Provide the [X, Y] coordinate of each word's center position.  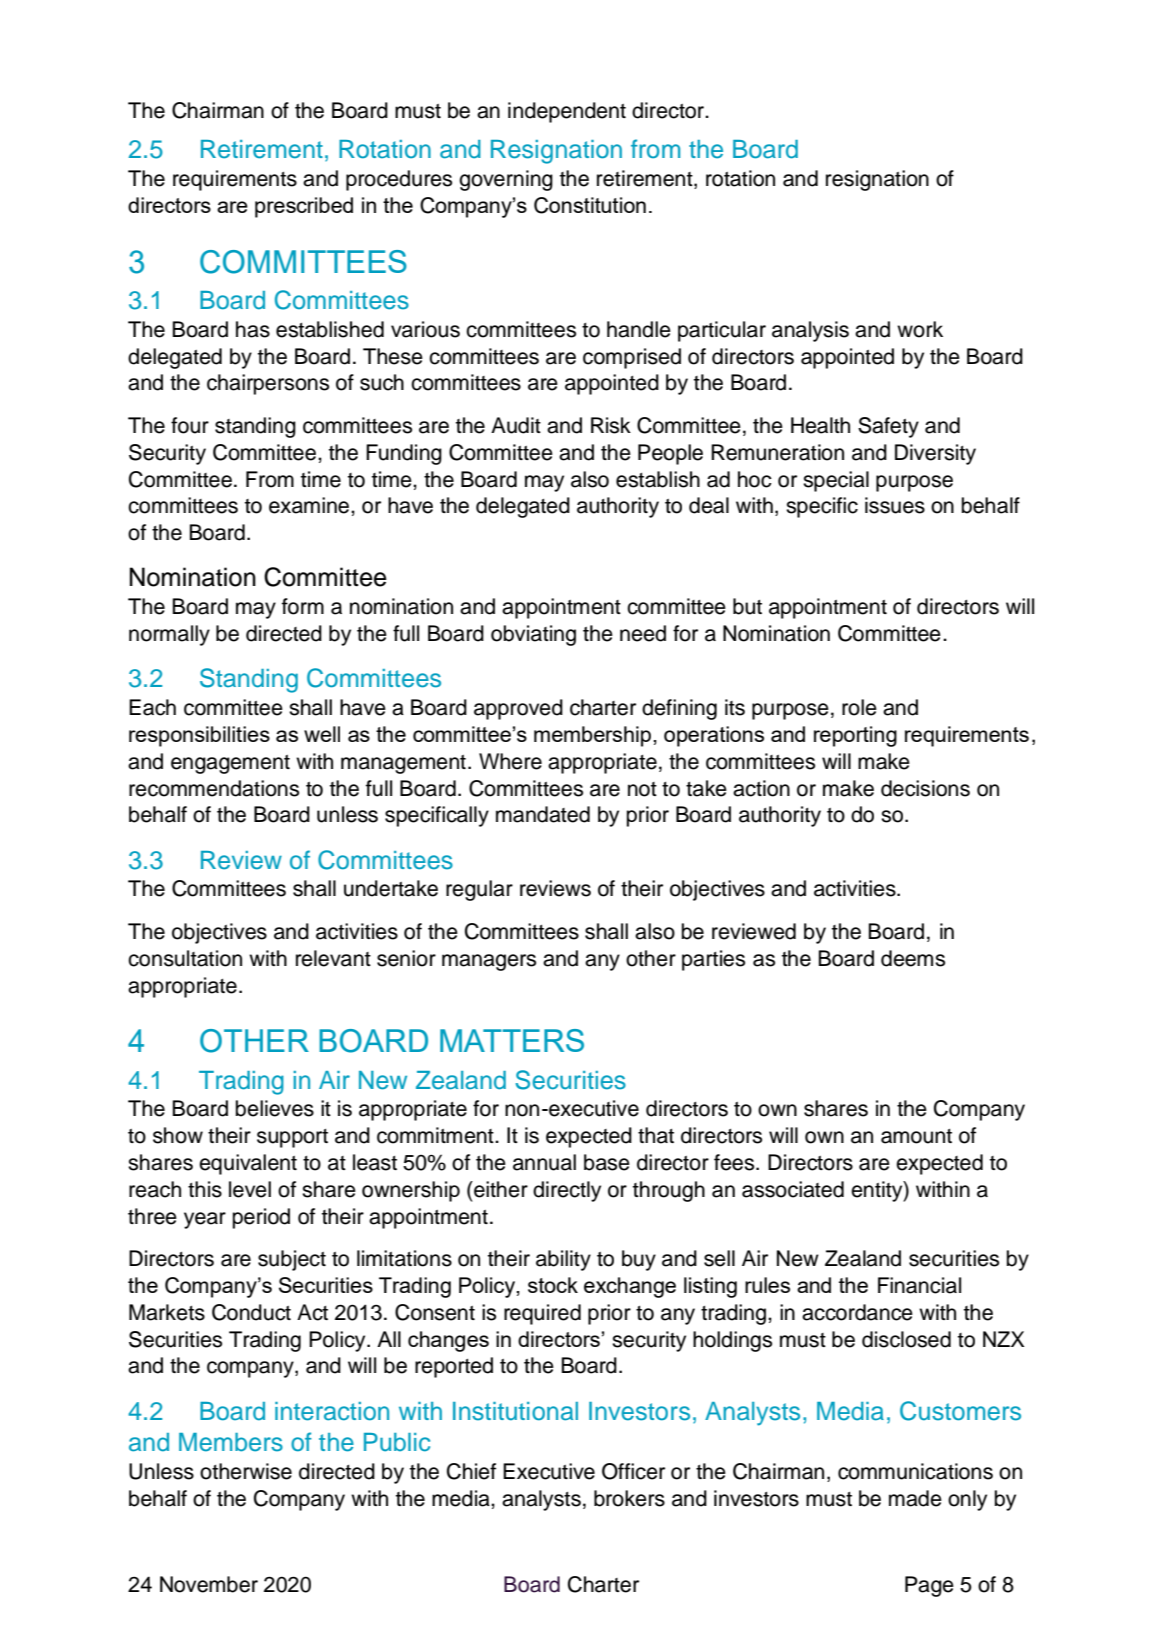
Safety [888, 427]
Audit [516, 425]
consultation [185, 958]
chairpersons [268, 384]
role [859, 707]
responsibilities [199, 736]
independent [567, 112]
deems [913, 958]
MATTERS [512, 1040]
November [209, 1584]
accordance [857, 1312]
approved [518, 709]
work [920, 329]
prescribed [304, 207]
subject [292, 1260]
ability [563, 1260]
